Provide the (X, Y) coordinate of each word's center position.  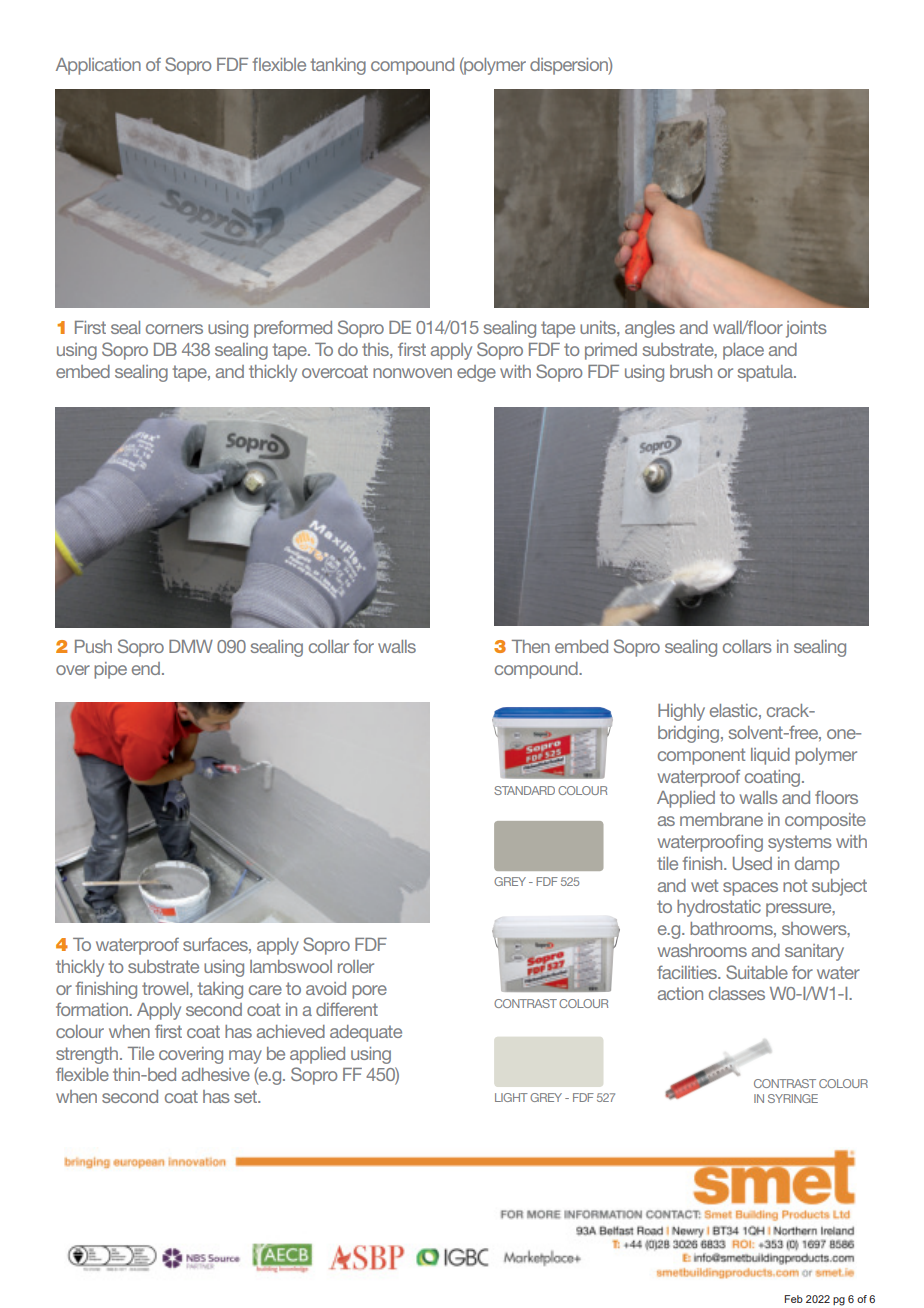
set (247, 1096)
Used (752, 863)
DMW (191, 646)
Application (98, 66)
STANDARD (524, 790)
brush (691, 371)
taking (220, 990)
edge (476, 373)
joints (806, 329)
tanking (338, 66)
